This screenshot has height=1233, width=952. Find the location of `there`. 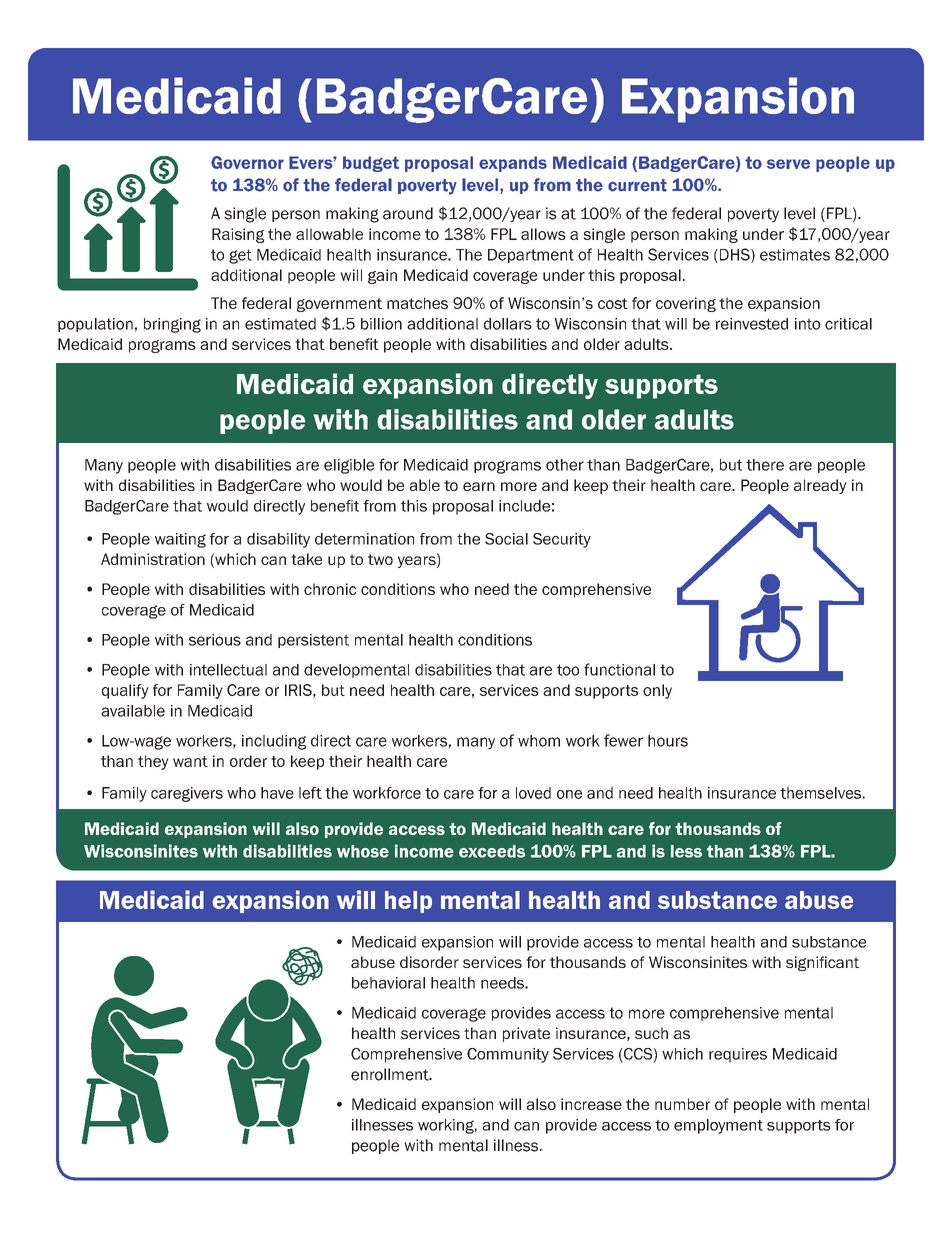

there is located at coordinates (765, 465).
